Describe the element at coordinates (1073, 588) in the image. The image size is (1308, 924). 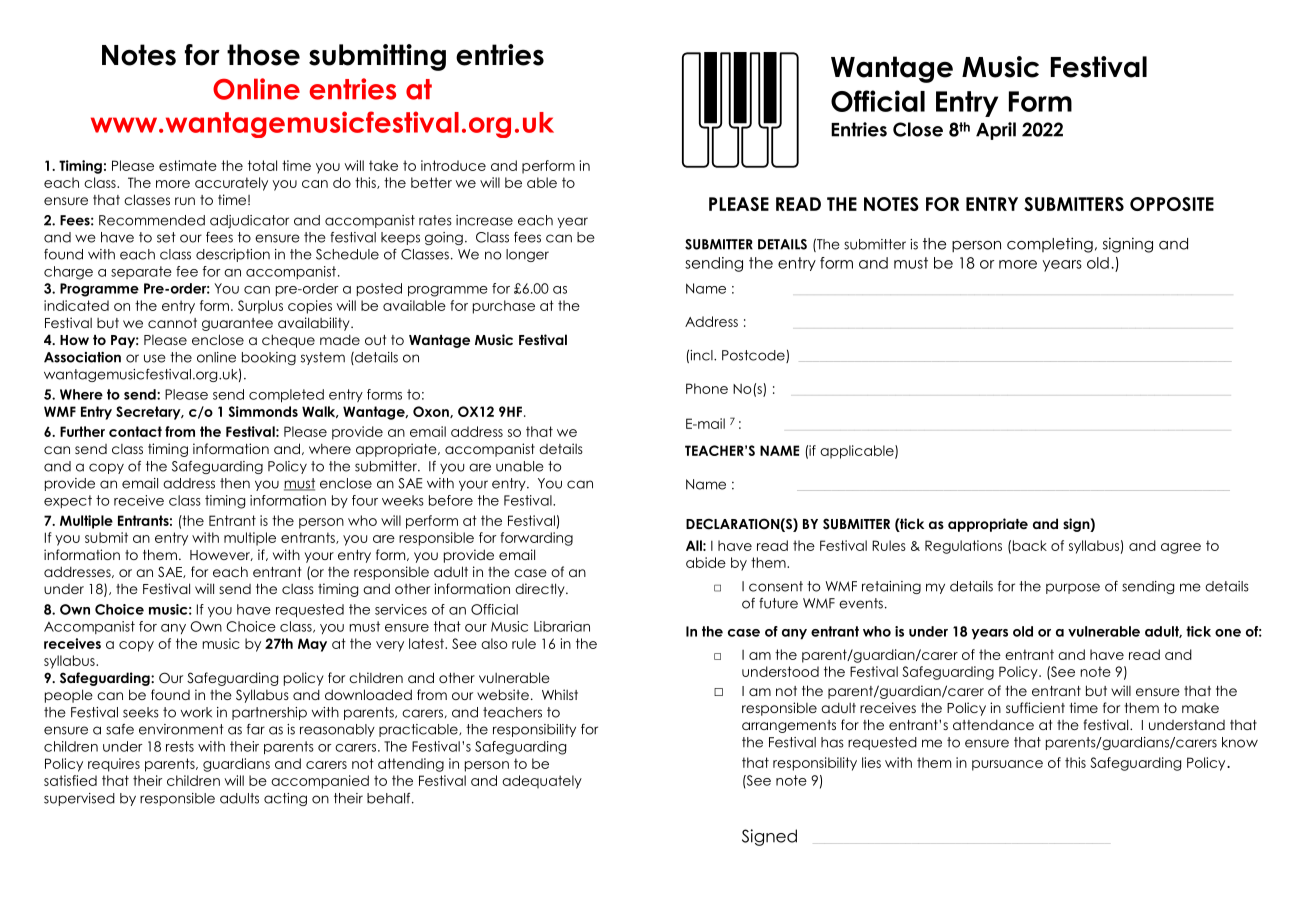
I see `purpose` at that location.
